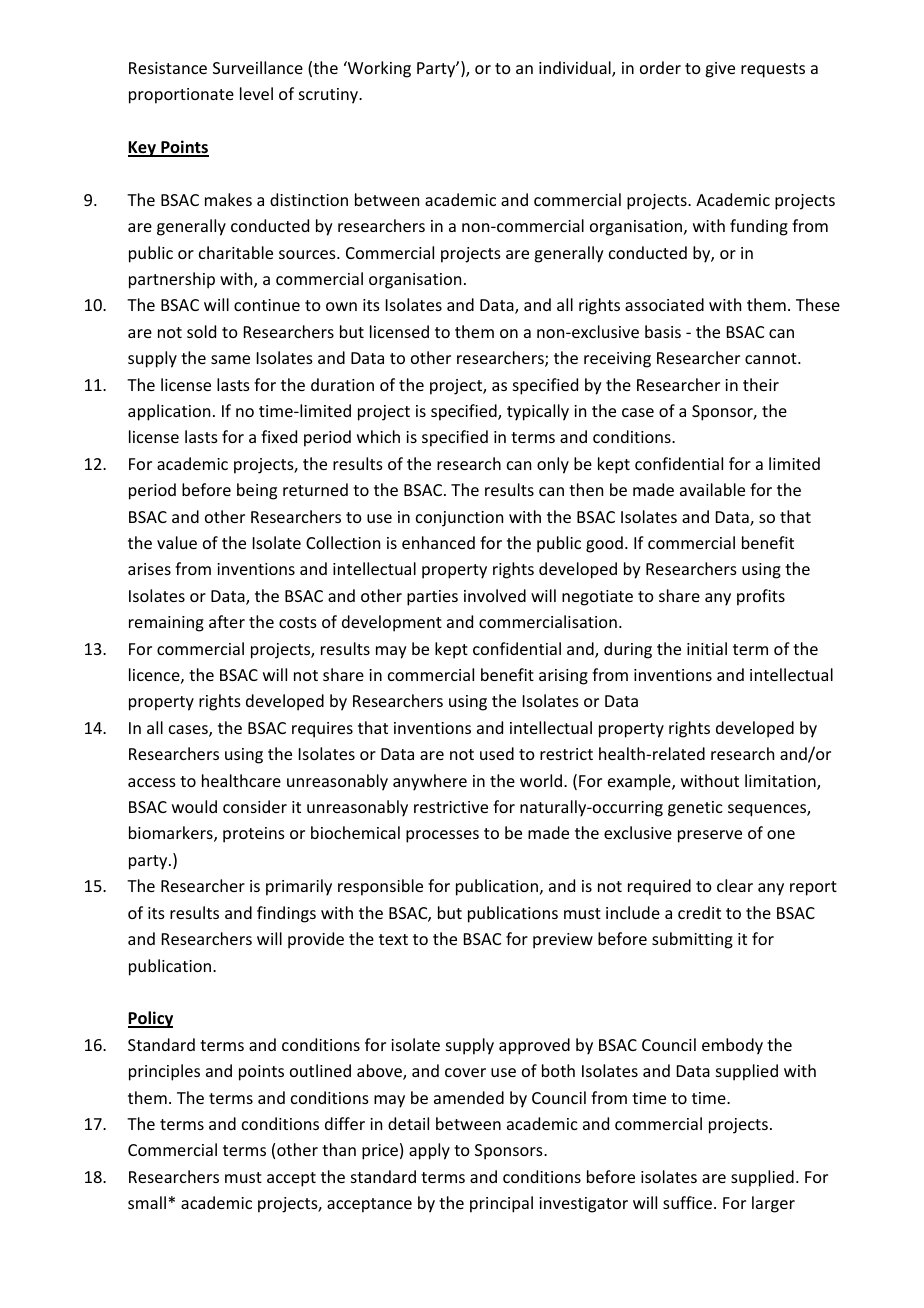  What do you see at coordinates (256, 93) in the screenshot?
I see `level` at bounding box center [256, 93].
